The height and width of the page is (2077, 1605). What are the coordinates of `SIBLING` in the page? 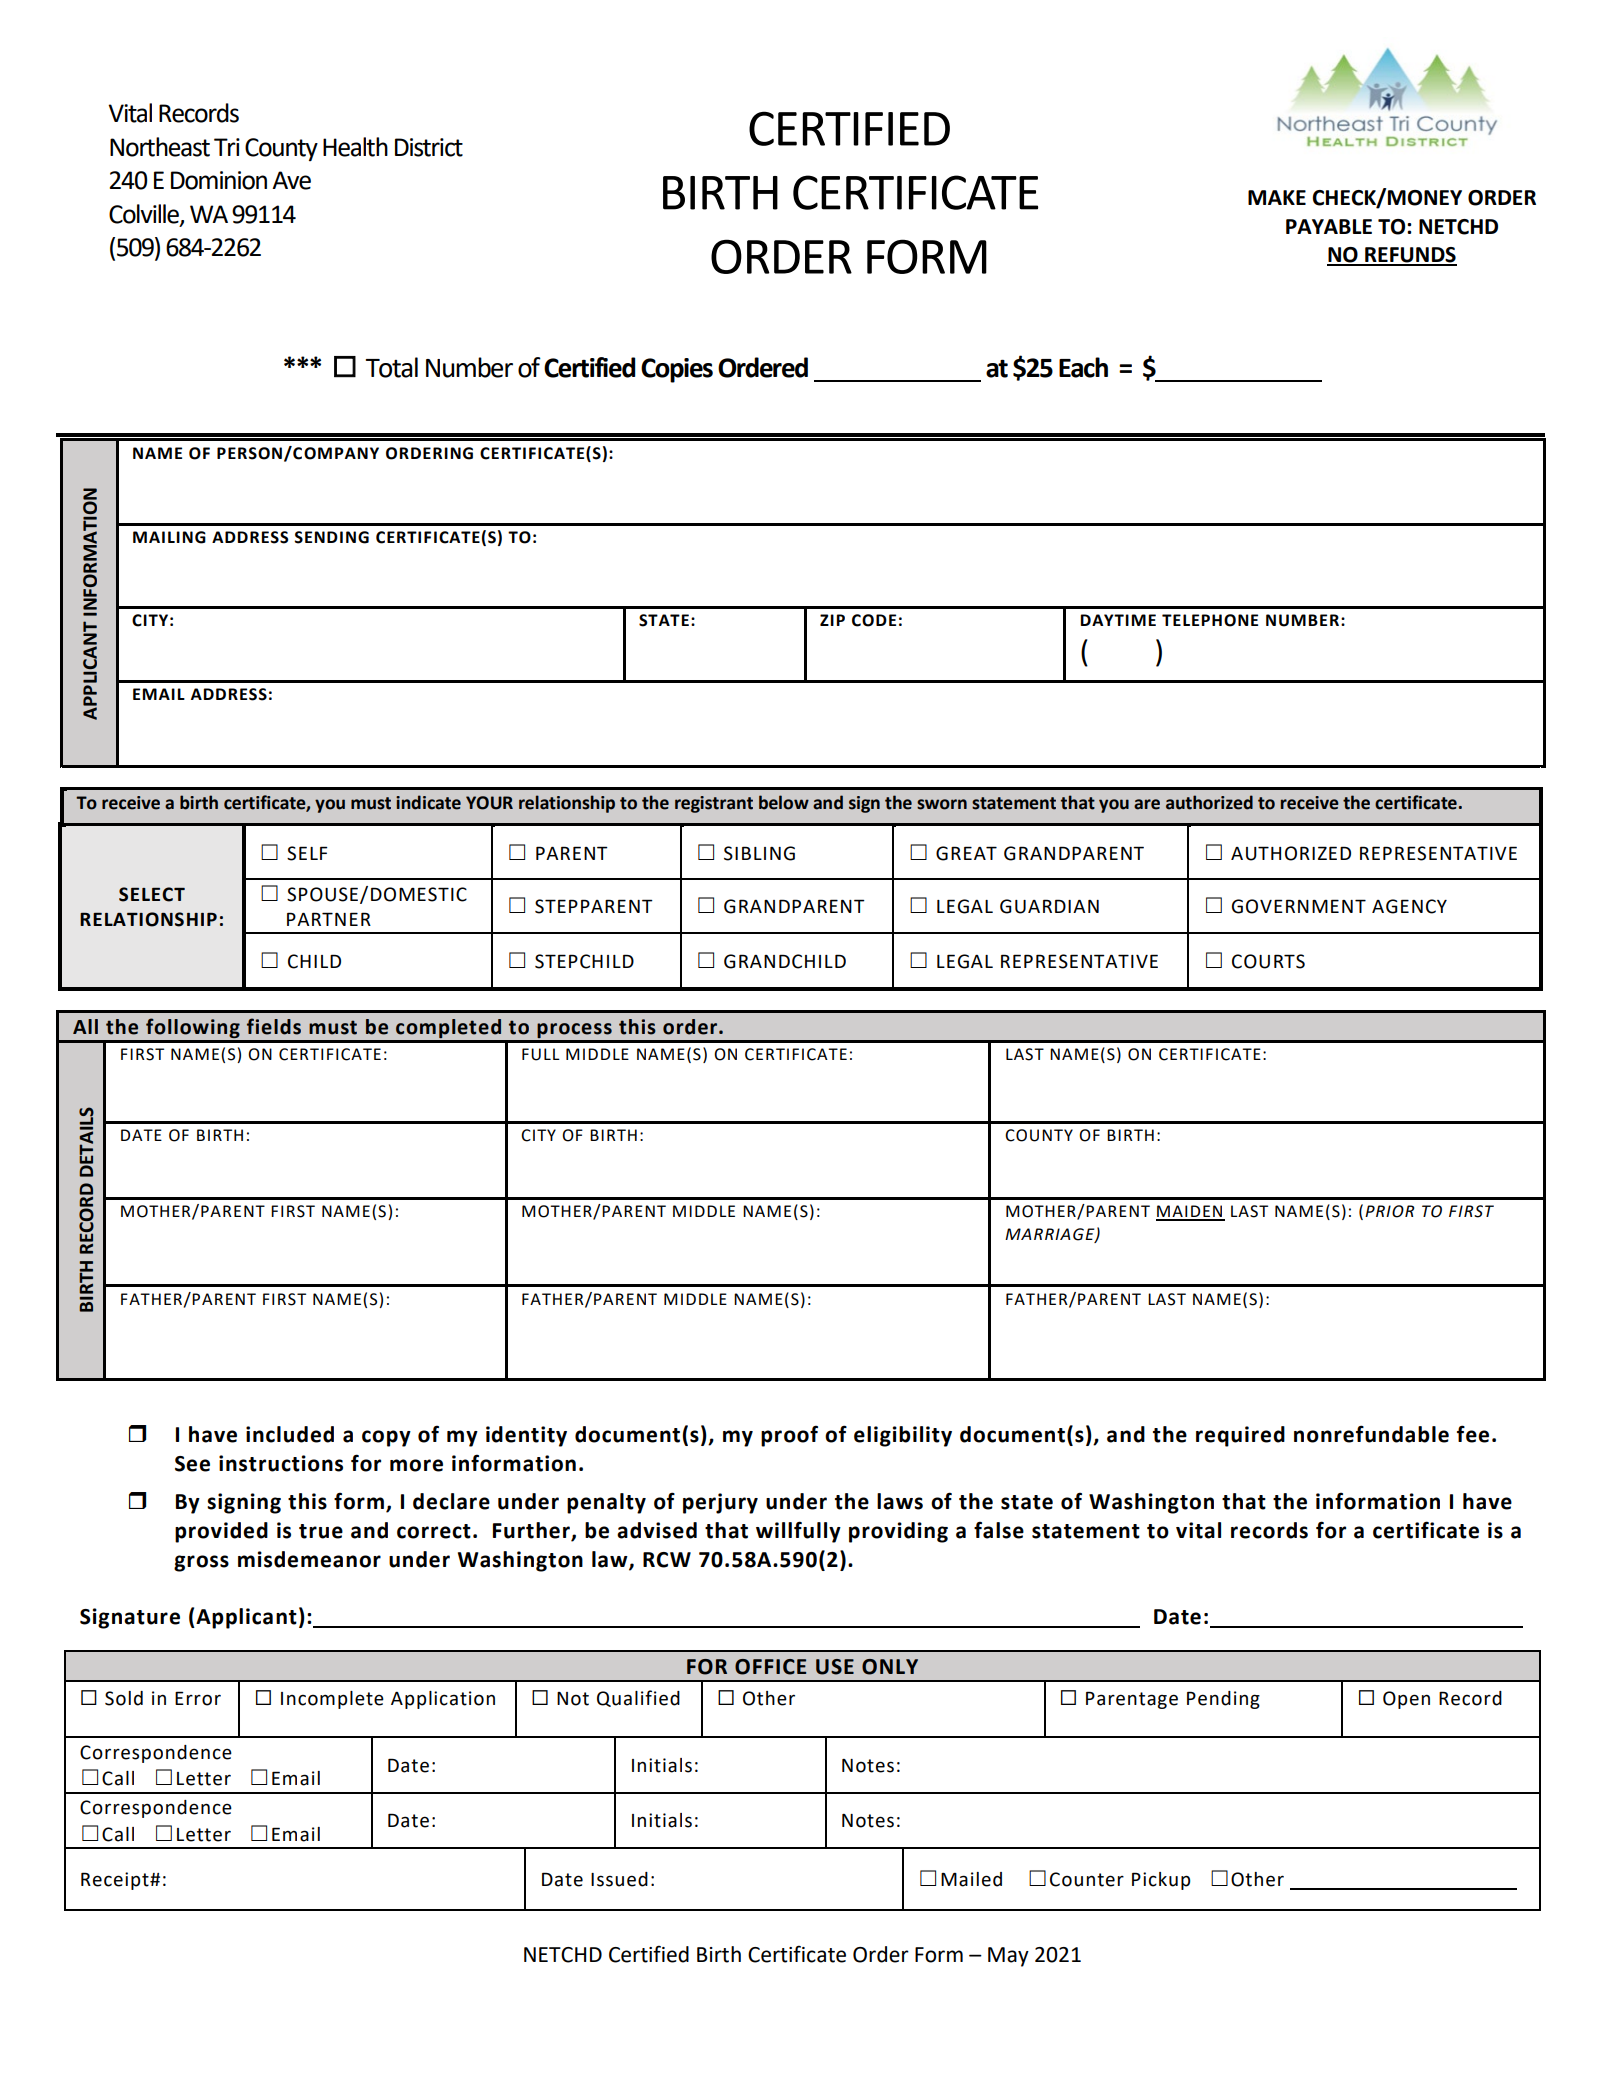 It's located at (759, 853).
